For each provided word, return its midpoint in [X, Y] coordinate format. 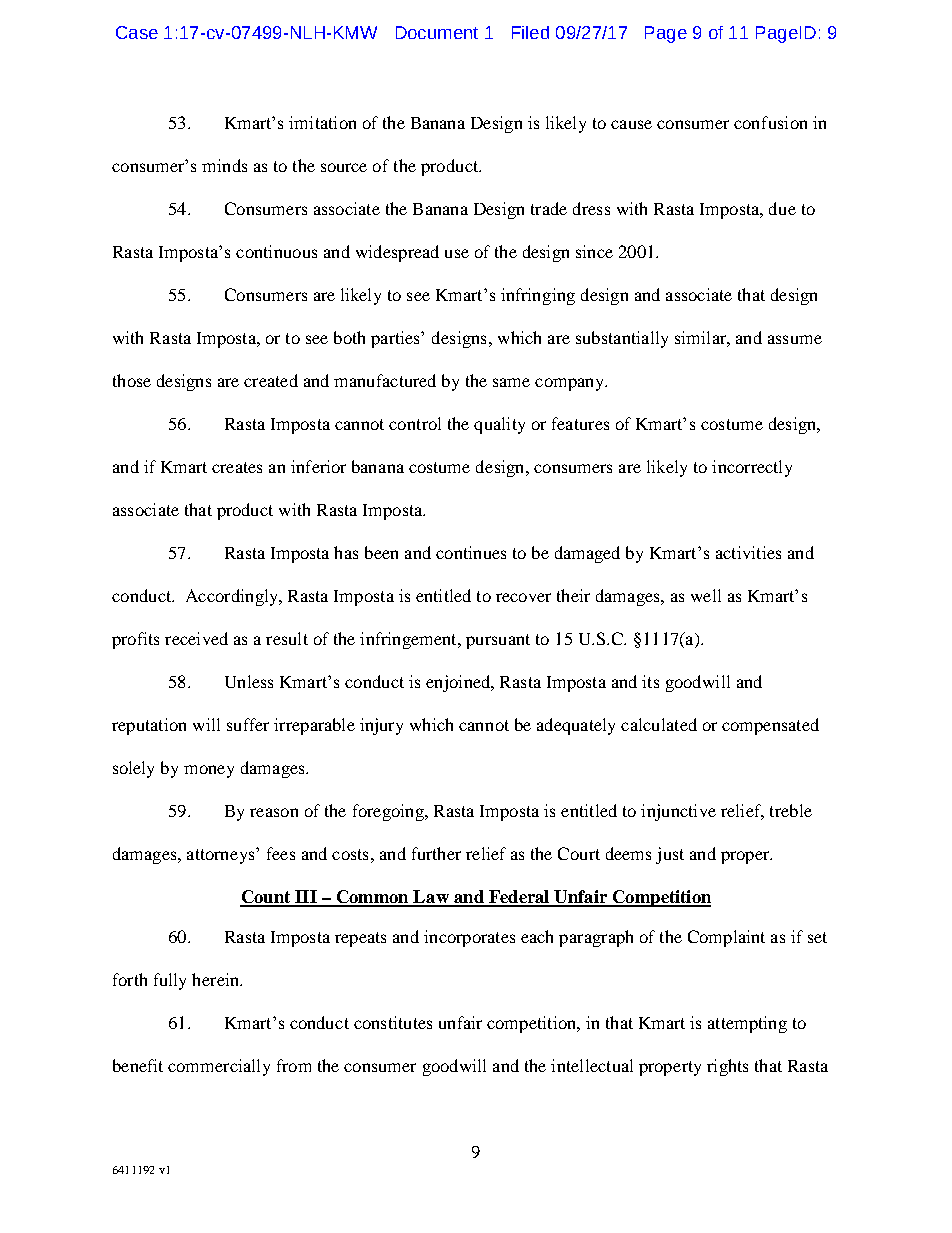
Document [437, 32]
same [511, 382]
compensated [770, 726]
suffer [248, 724]
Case [137, 32]
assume [795, 339]
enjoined [459, 683]
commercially [219, 1067]
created [271, 380]
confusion [770, 122]
